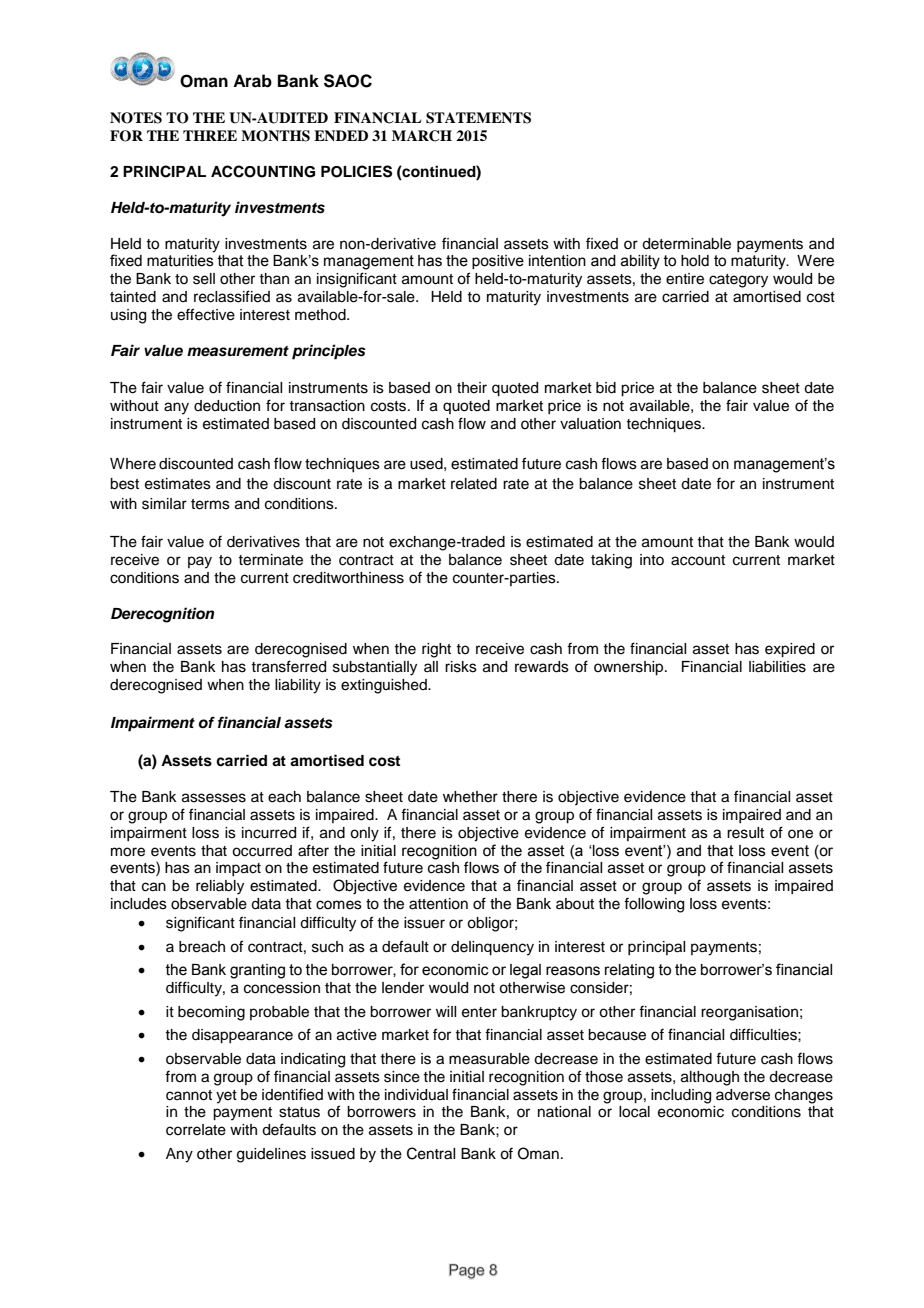 The image size is (924, 1308). I want to click on adverse, so click(743, 1095).
